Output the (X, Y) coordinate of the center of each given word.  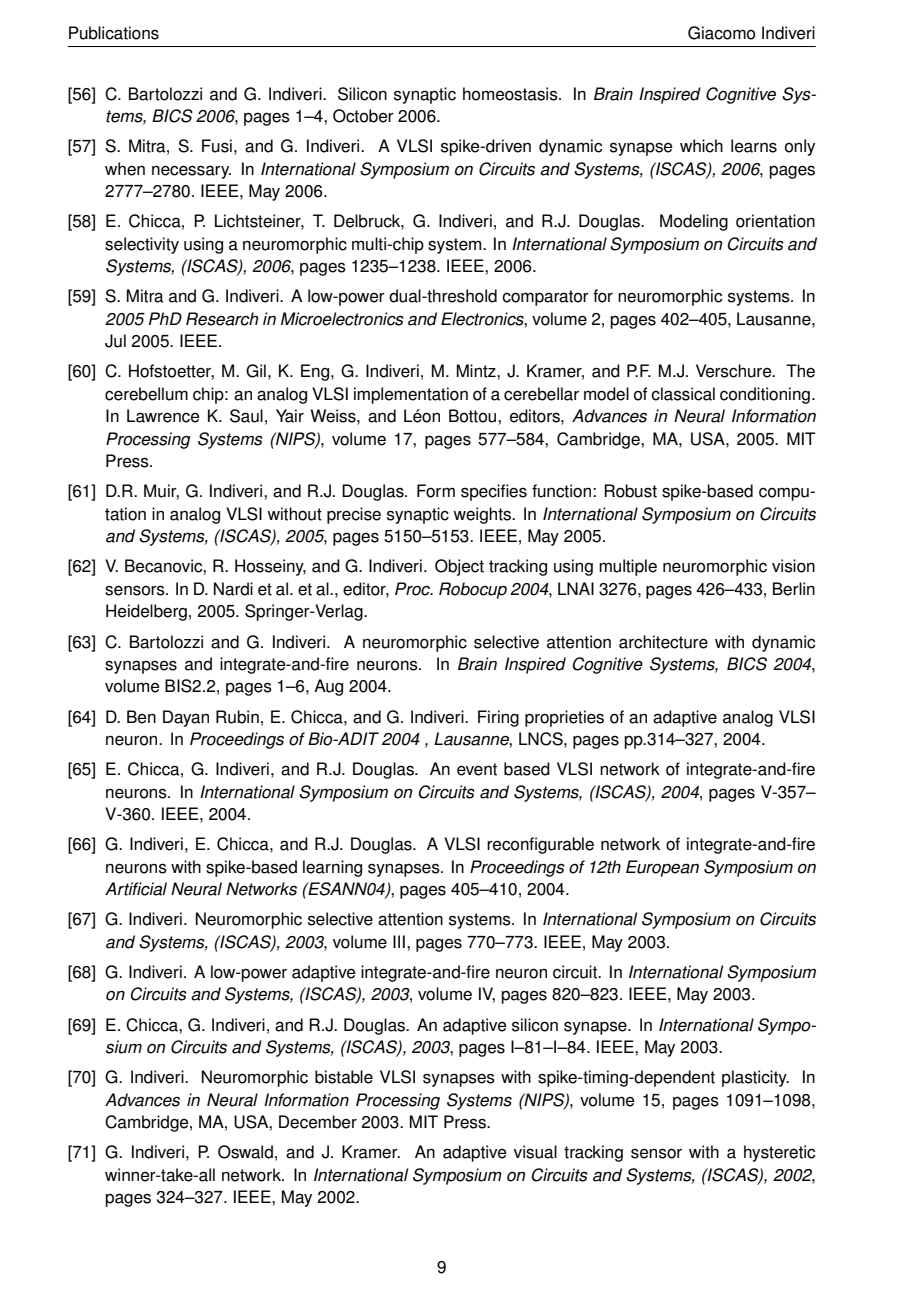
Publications (114, 33)
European (662, 868)
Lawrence (163, 416)
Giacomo (721, 33)
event (477, 769)
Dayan (186, 718)
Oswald (245, 1152)
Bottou (474, 416)
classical (683, 394)
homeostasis (511, 94)
